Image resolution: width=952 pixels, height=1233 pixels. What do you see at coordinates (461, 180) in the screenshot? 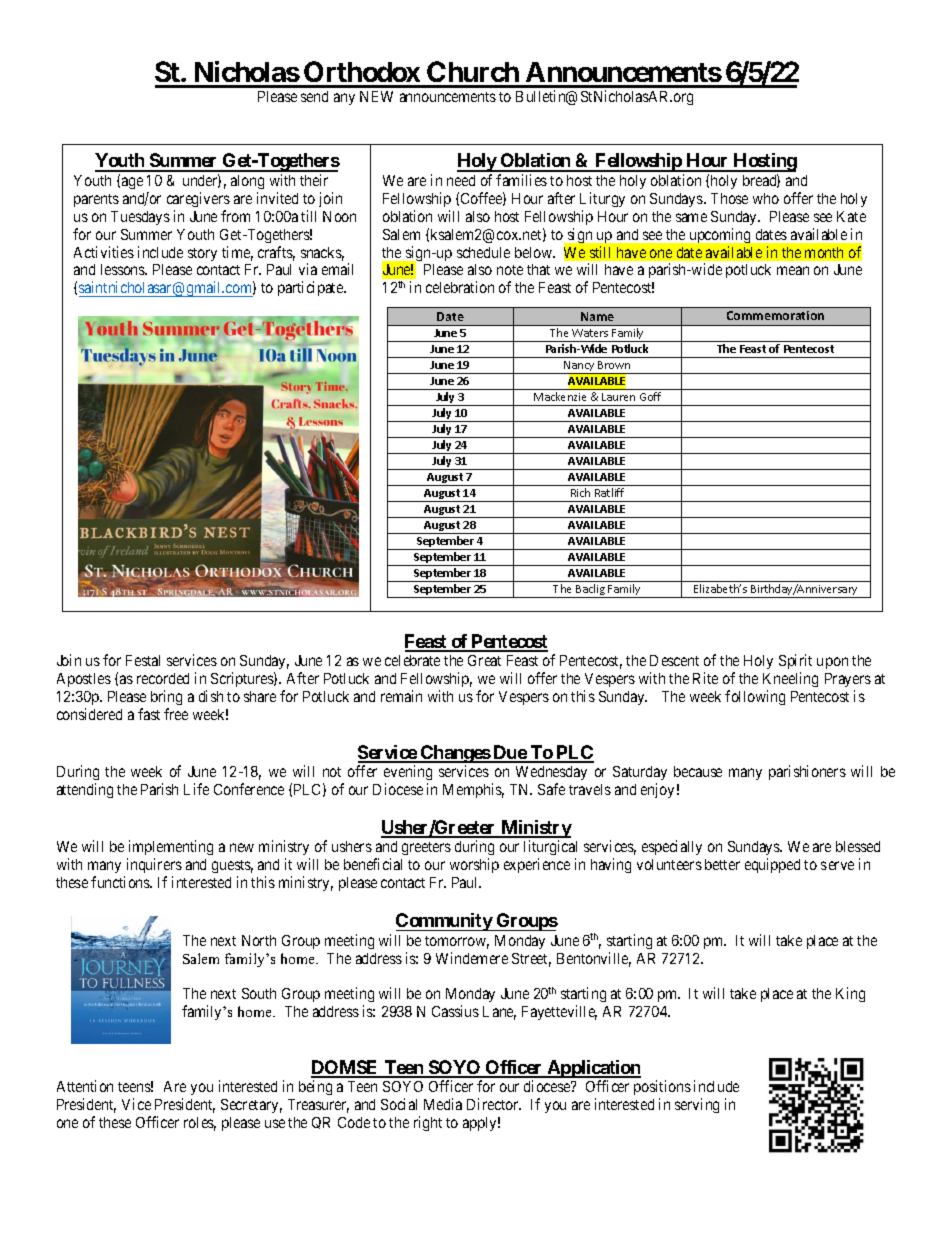
I see `need` at bounding box center [461, 180].
